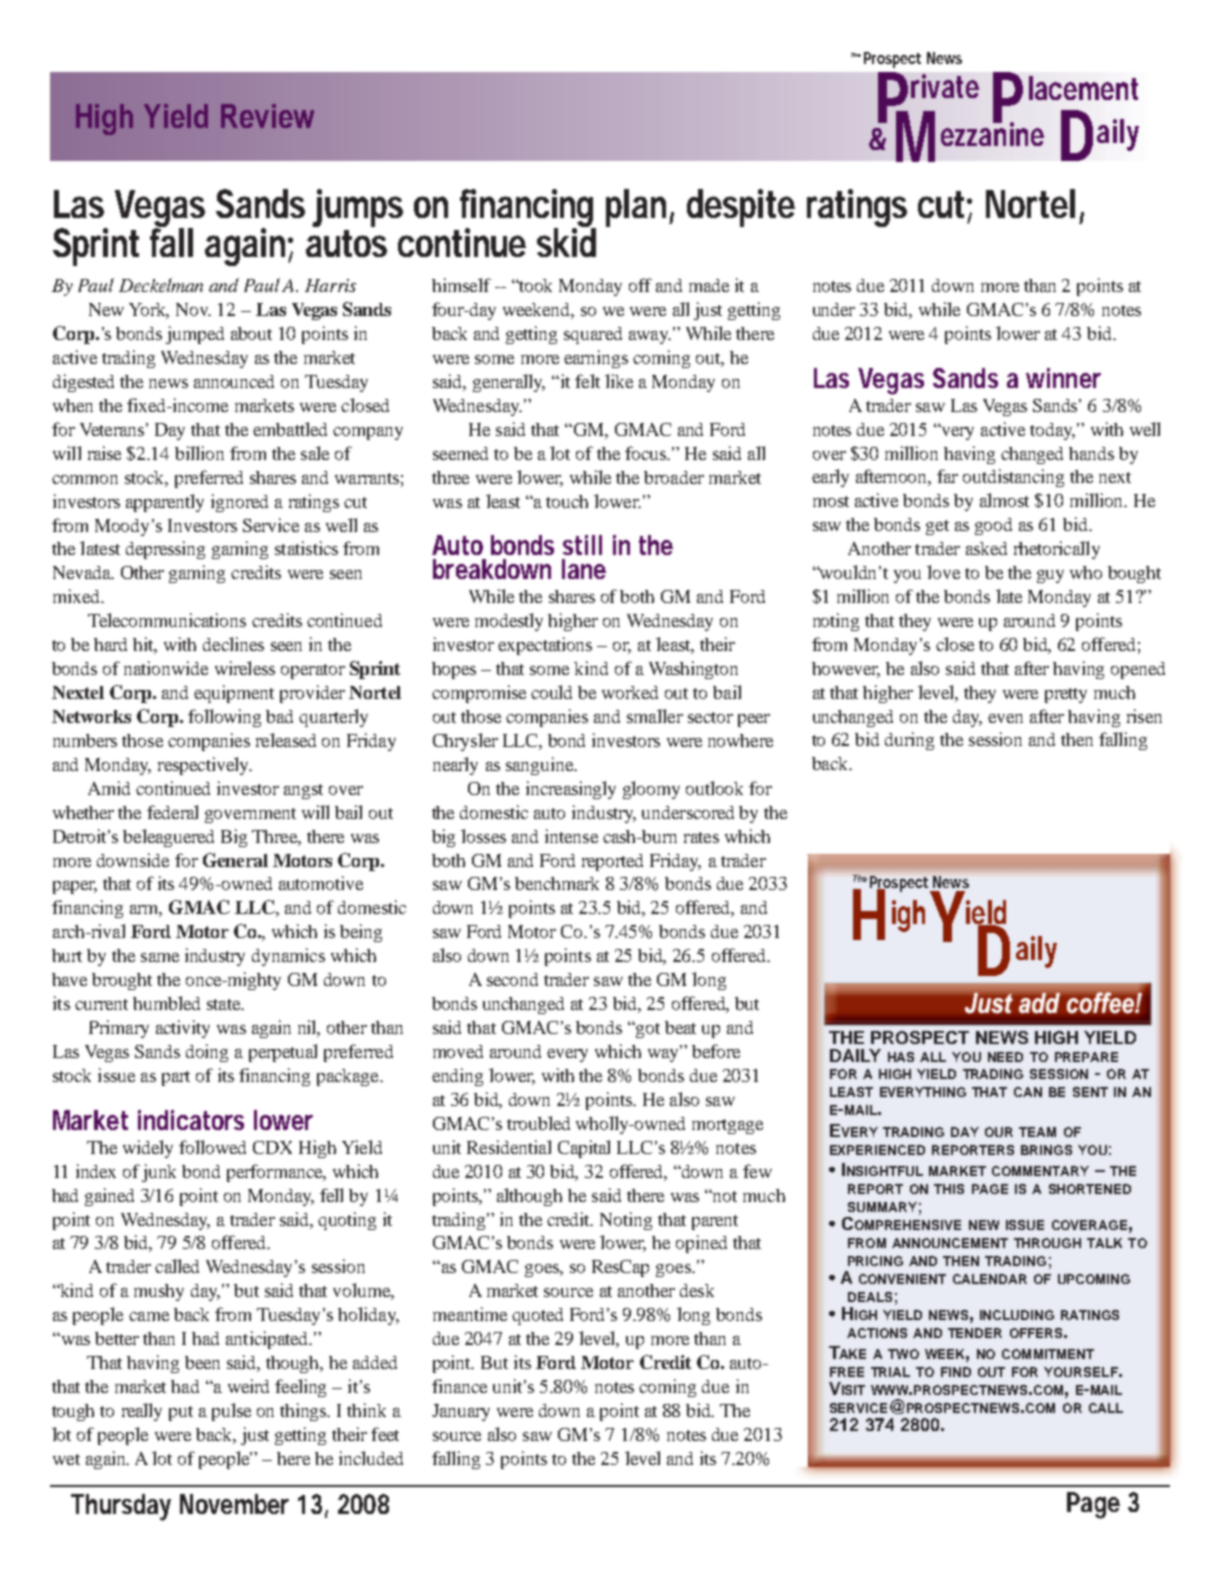  What do you see at coordinates (234, 1504) in the page?
I see `November` at bounding box center [234, 1504].
